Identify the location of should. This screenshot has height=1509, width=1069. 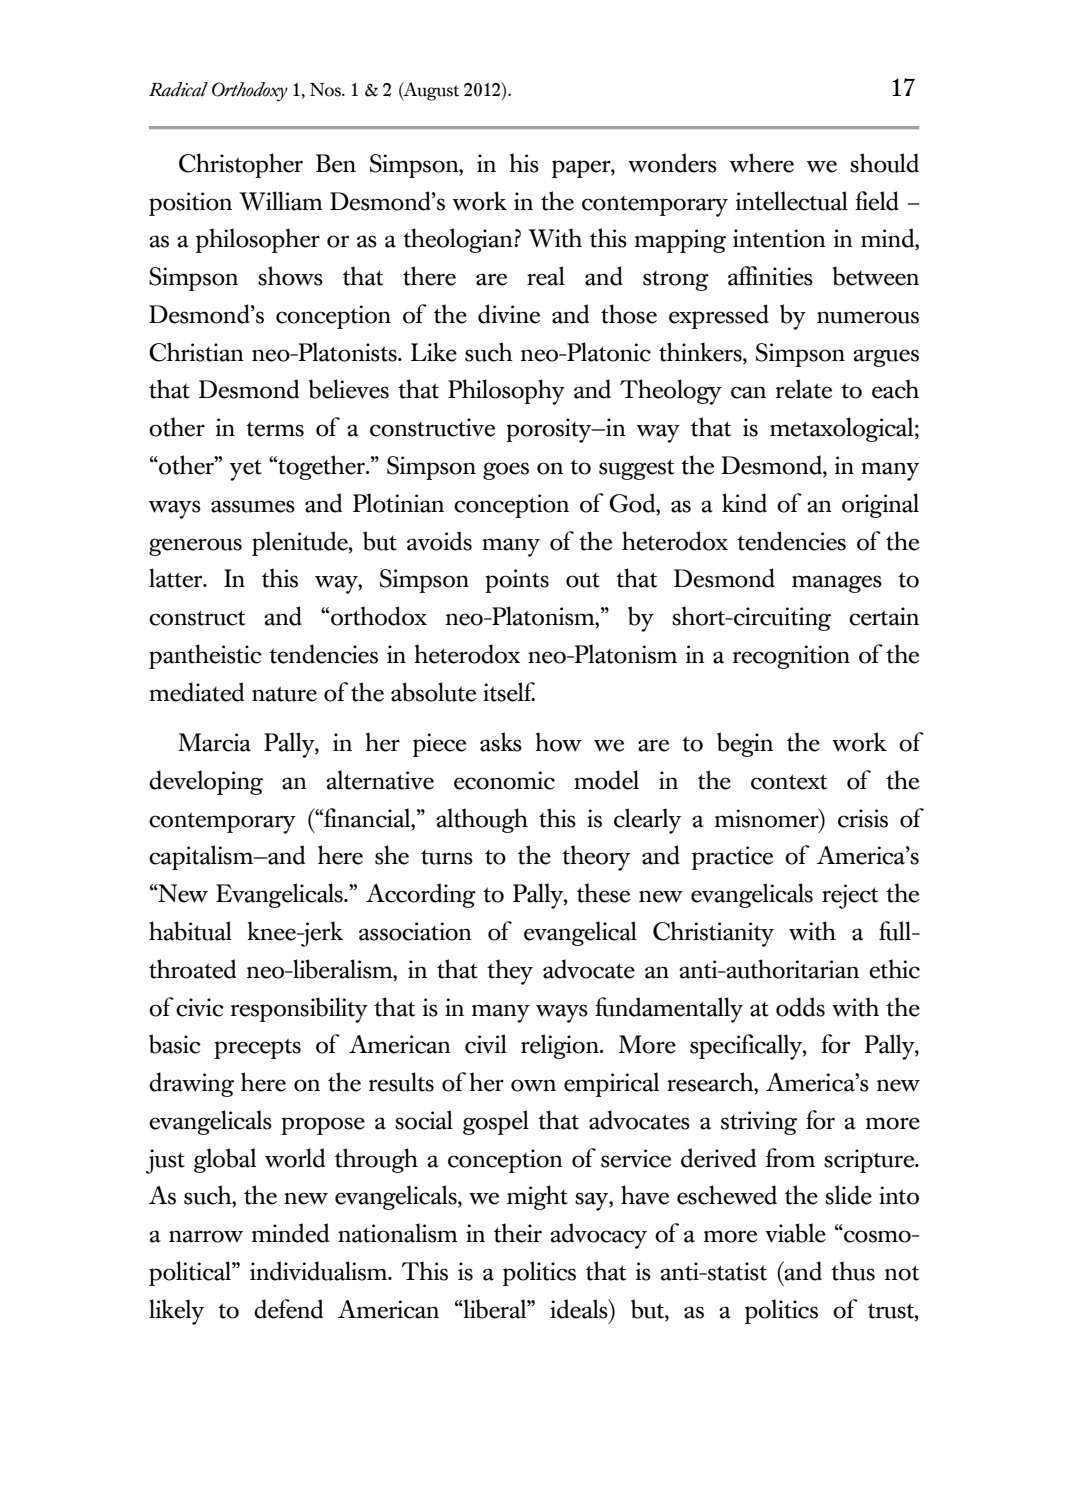
(884, 163).
